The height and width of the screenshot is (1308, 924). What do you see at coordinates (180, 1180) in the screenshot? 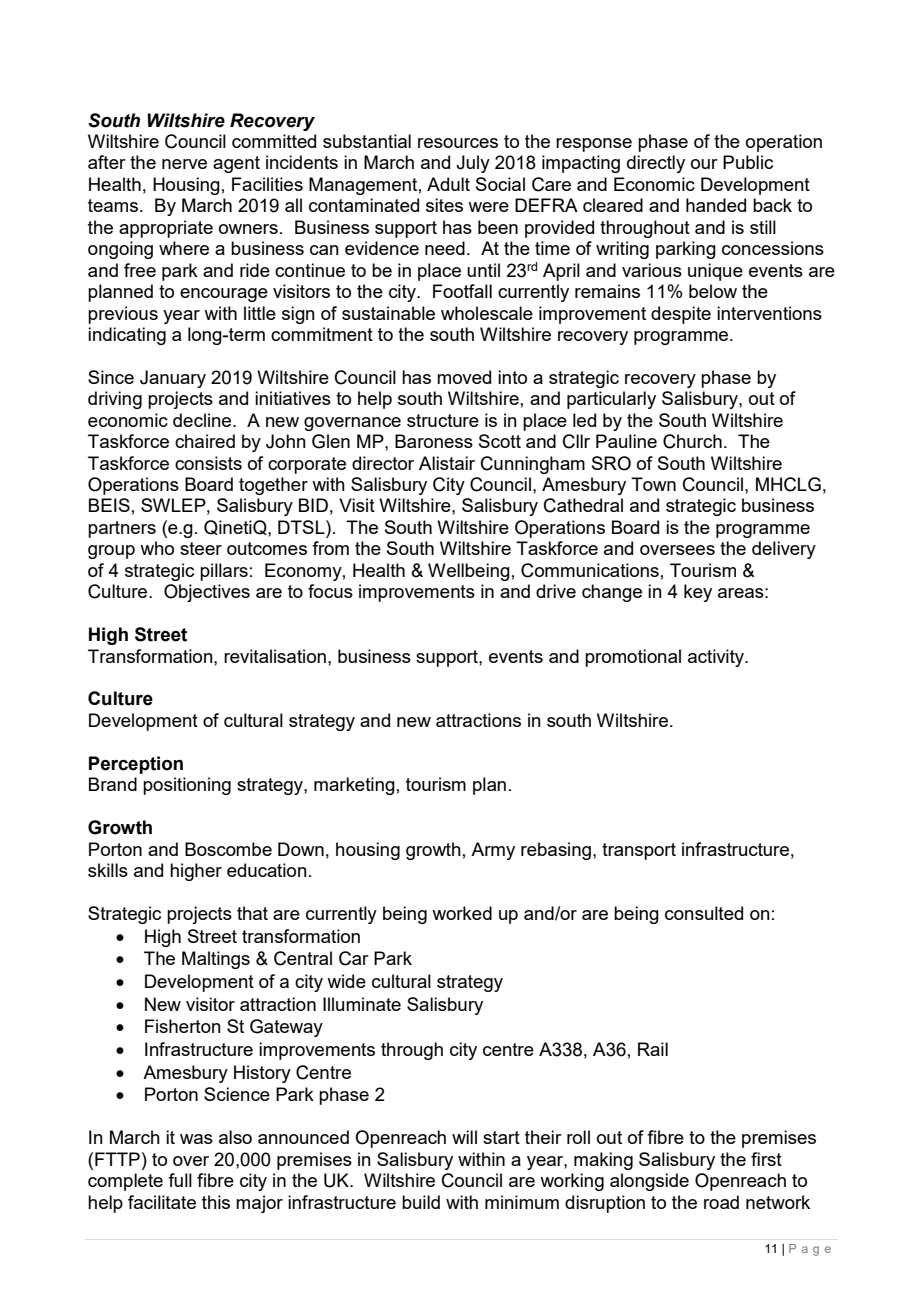
I see `full` at bounding box center [180, 1180].
